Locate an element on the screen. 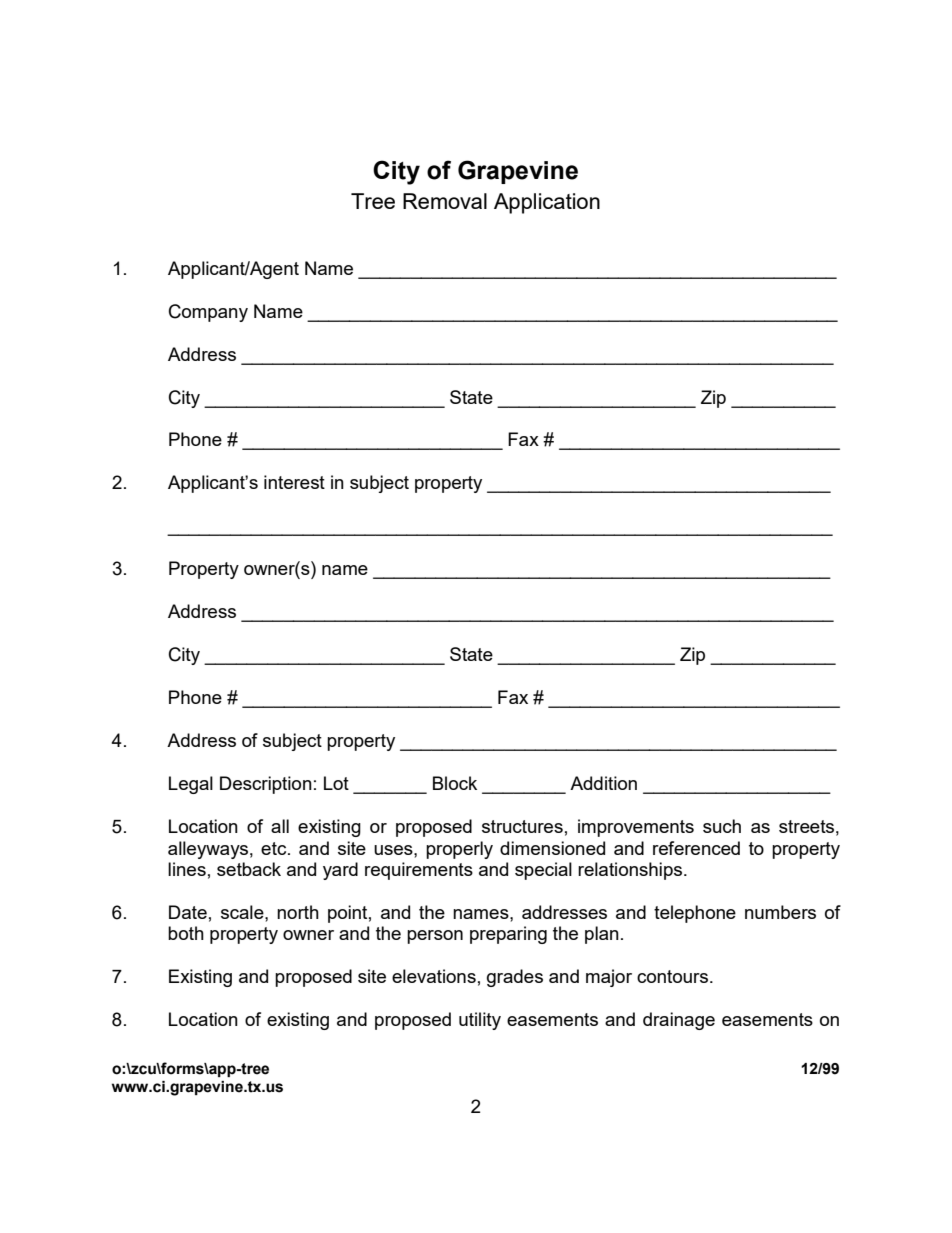  Description is located at coordinates (266, 785).
